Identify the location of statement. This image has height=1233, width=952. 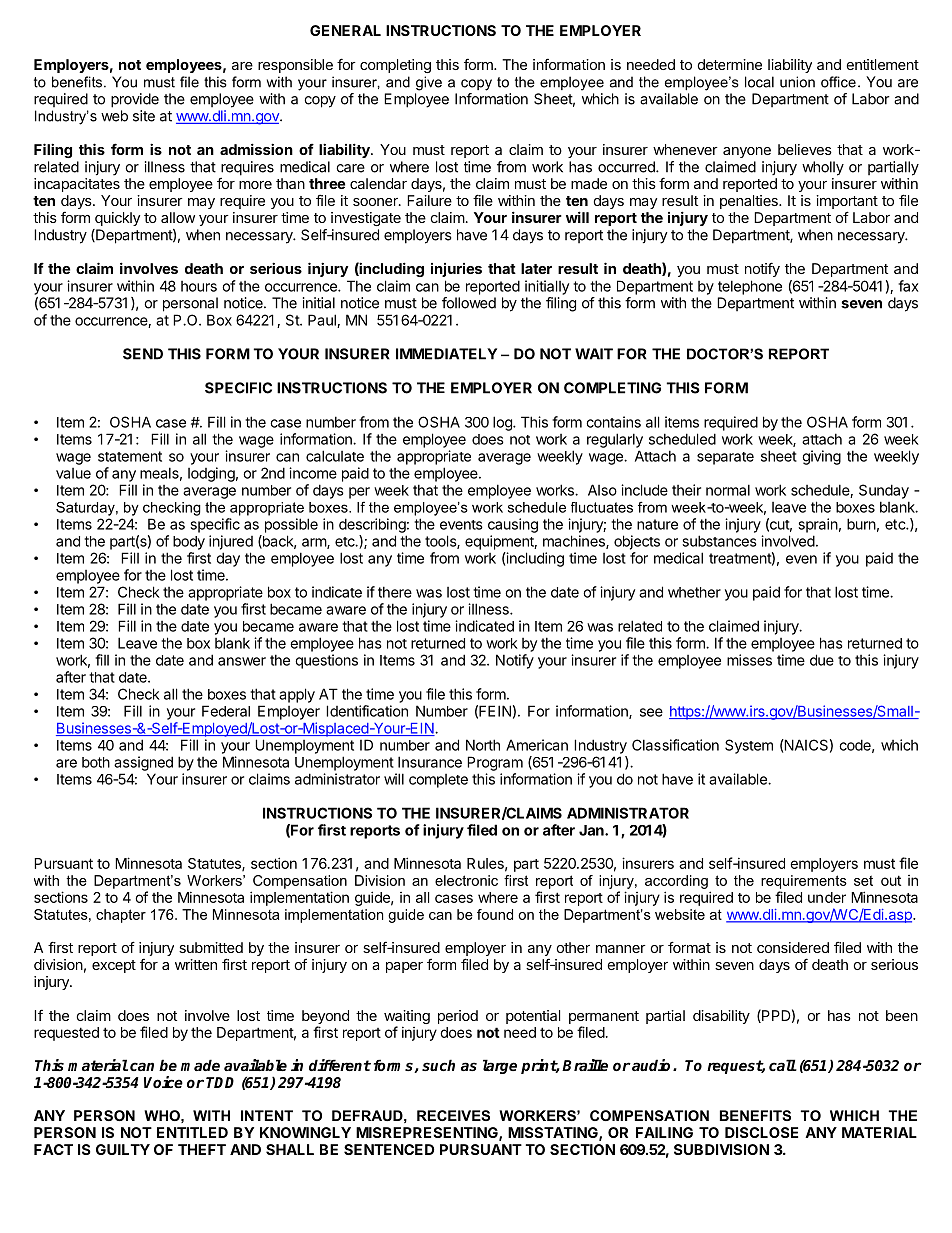
(130, 456).
